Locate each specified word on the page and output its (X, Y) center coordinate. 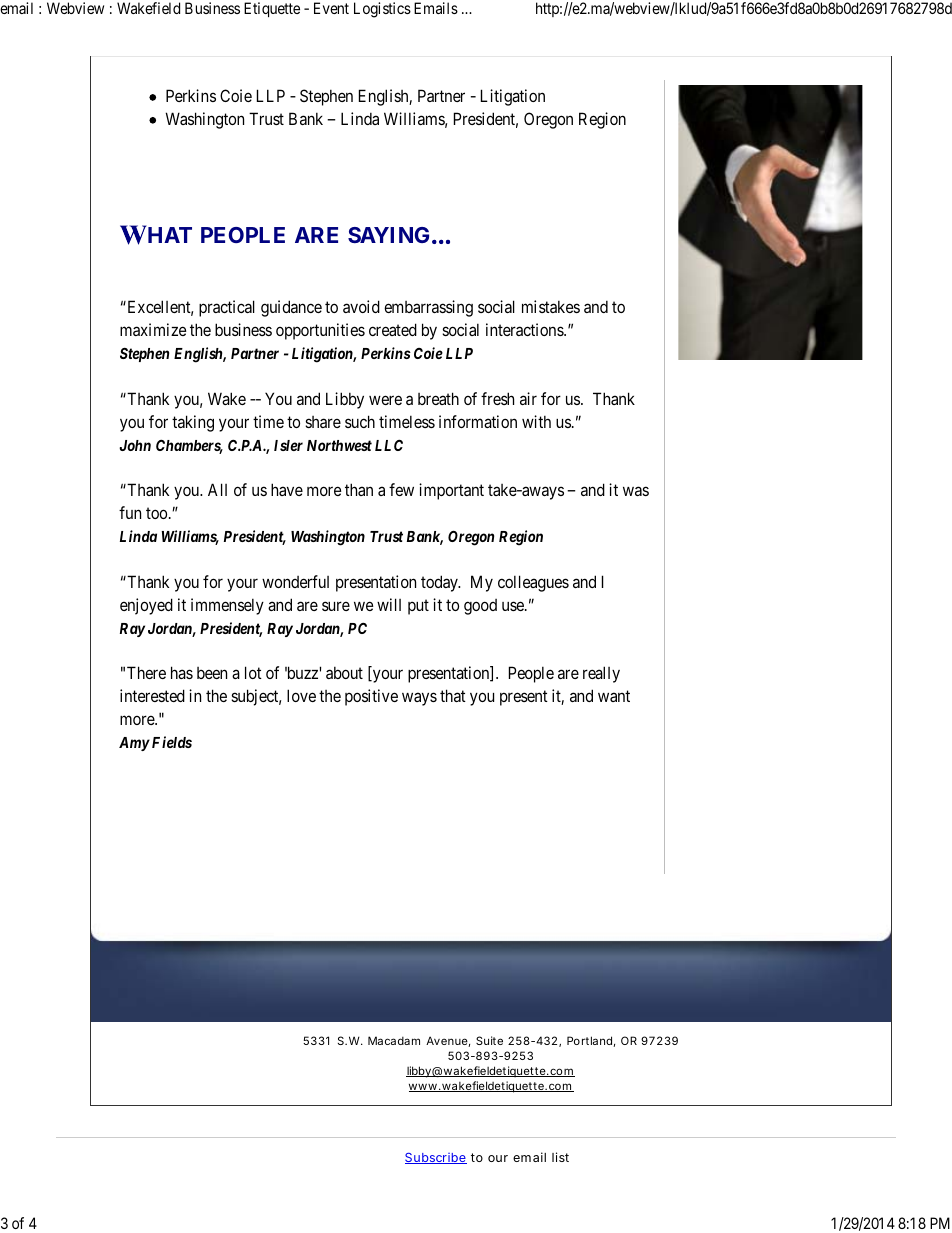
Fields (172, 742)
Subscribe (436, 1158)
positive (371, 697)
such (360, 421)
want (614, 696)
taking (193, 423)
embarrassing (428, 308)
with (536, 421)
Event (331, 8)
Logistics (382, 10)
